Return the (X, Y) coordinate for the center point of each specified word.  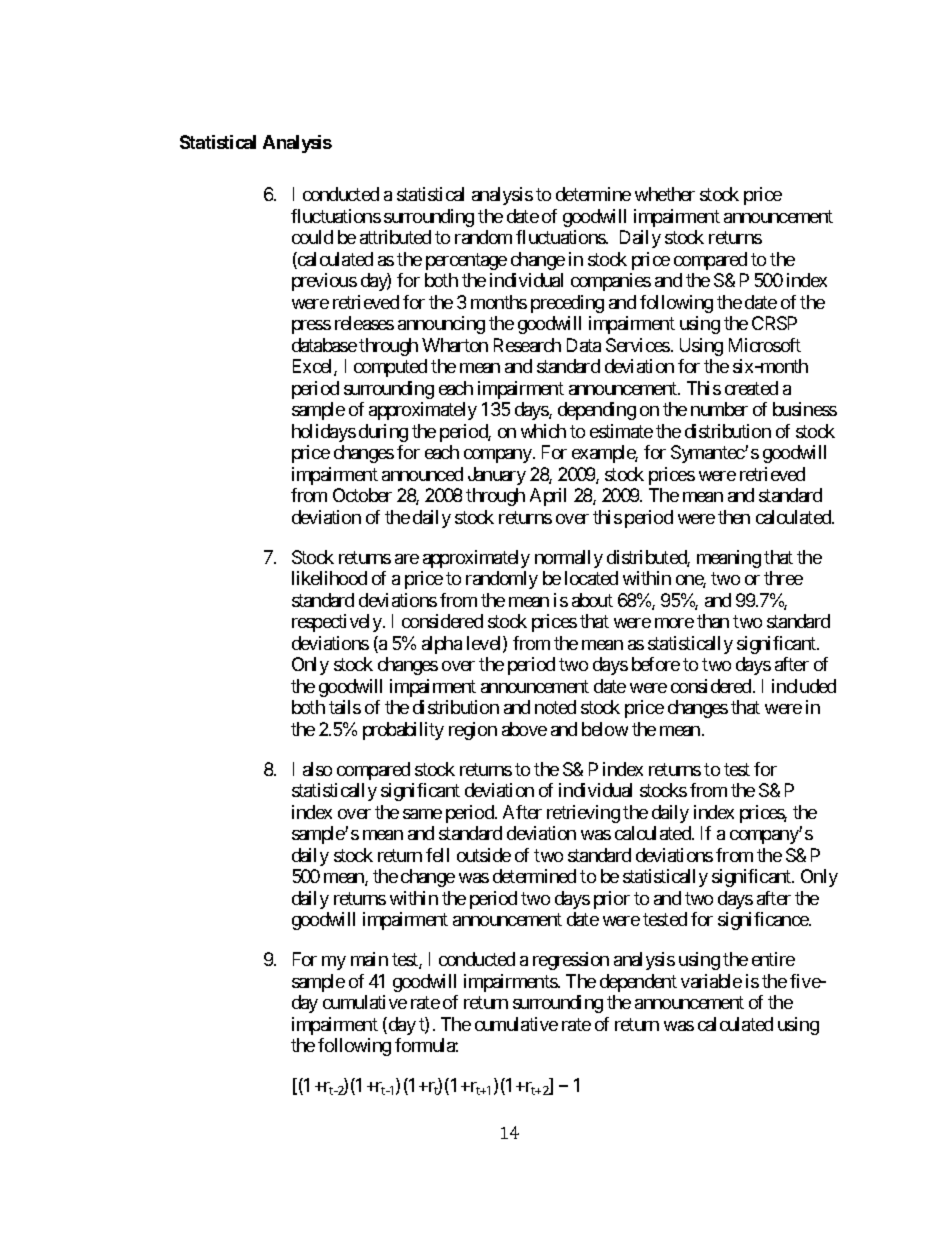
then (734, 517)
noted (555, 707)
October (362, 495)
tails (345, 707)
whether (665, 194)
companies (611, 282)
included (804, 686)
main (369, 959)
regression (571, 961)
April (548, 497)
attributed (395, 237)
